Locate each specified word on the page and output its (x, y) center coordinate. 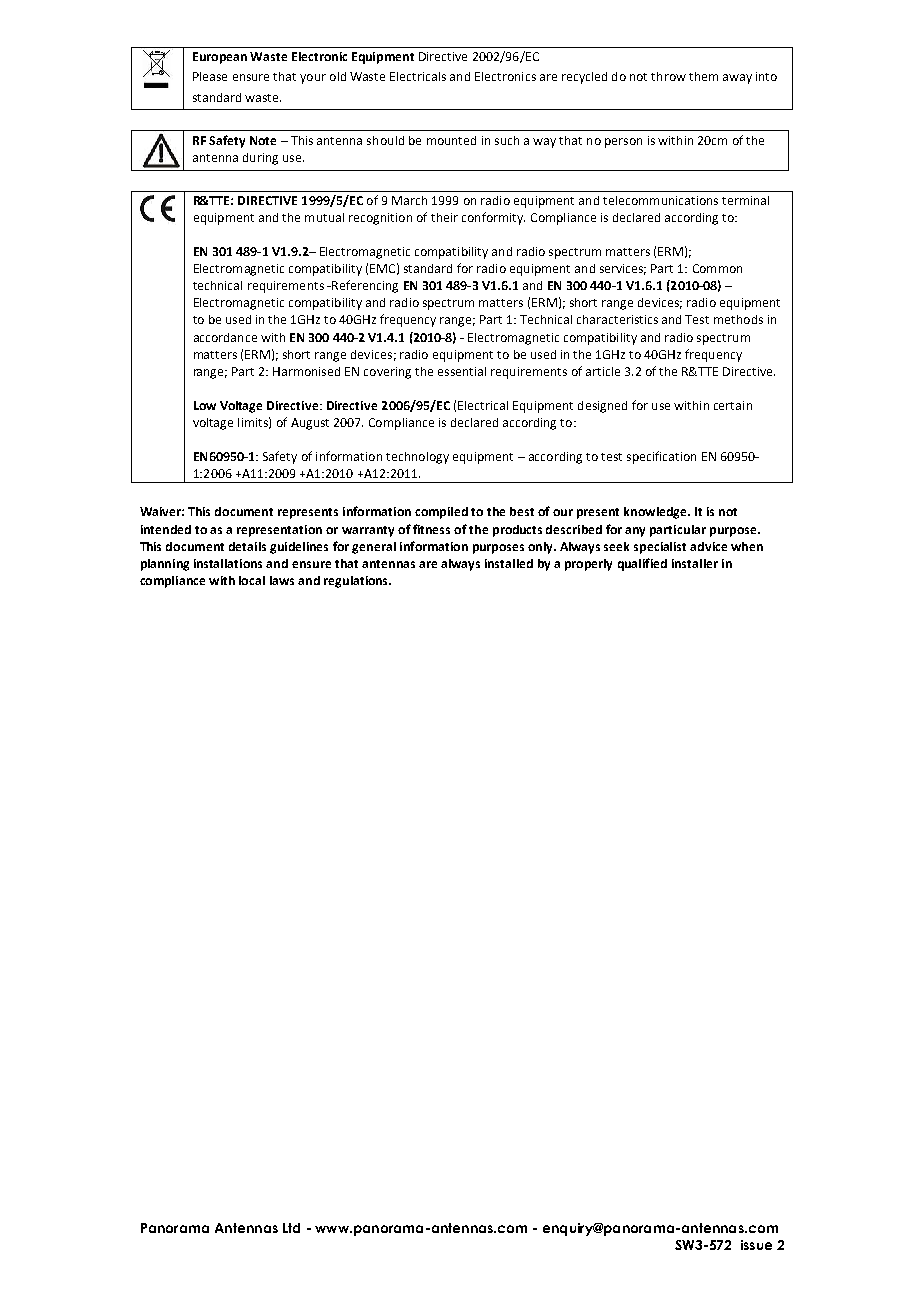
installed (509, 563)
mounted (451, 140)
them (703, 76)
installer (695, 563)
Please (210, 76)
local (252, 580)
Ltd (291, 1228)
